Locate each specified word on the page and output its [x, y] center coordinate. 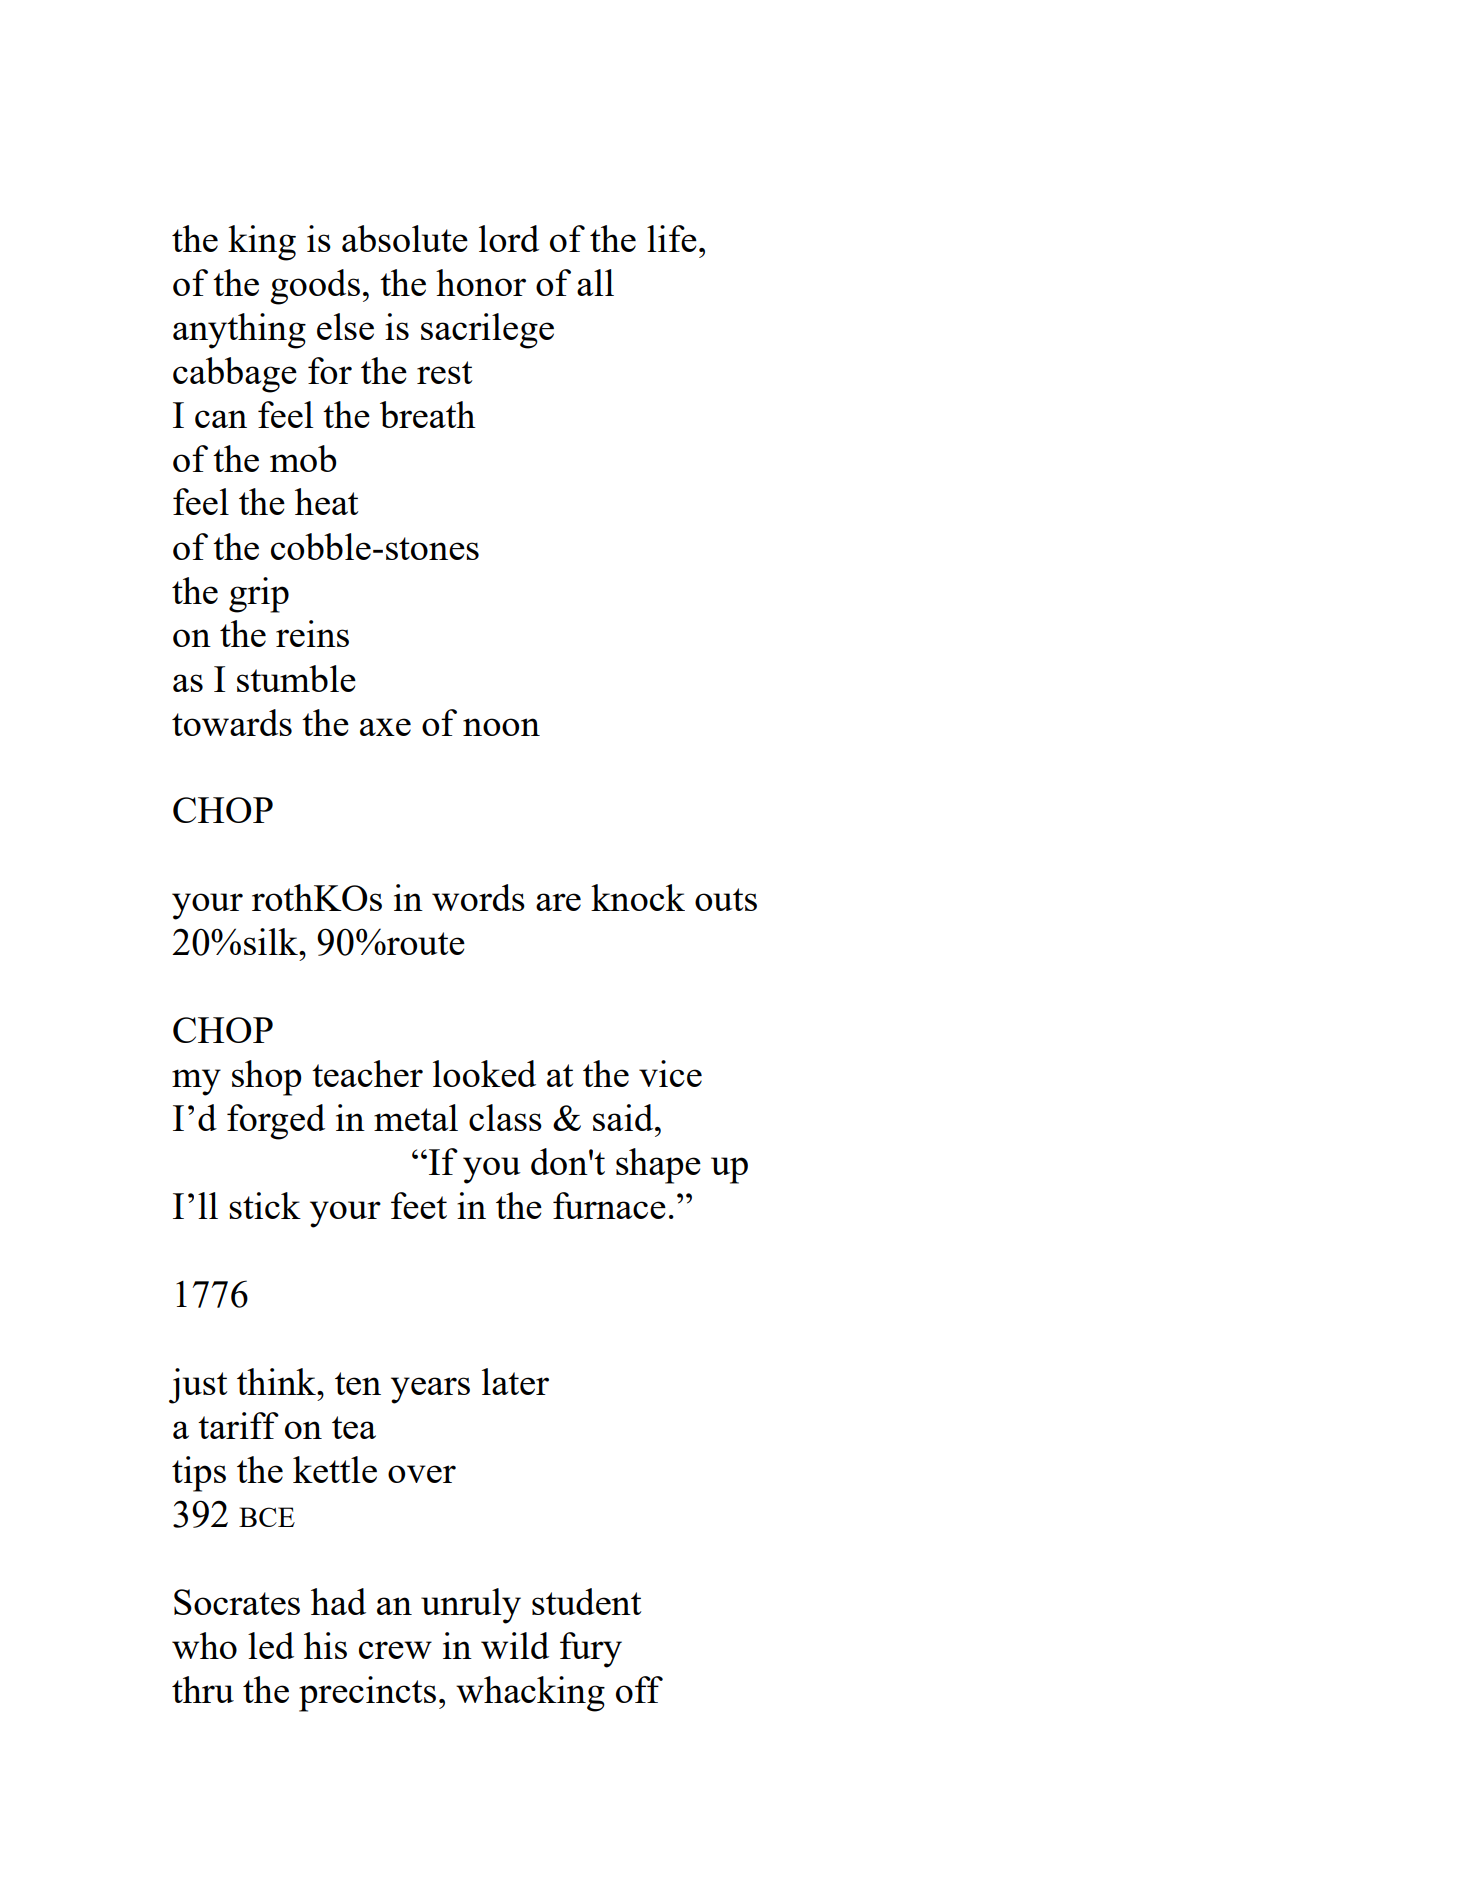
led [271, 1645]
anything [239, 331]
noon [501, 727]
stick [265, 1205]
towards [232, 722]
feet [419, 1205]
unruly [471, 1606]
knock [638, 897]
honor [481, 282]
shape [658, 1166]
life [672, 238]
